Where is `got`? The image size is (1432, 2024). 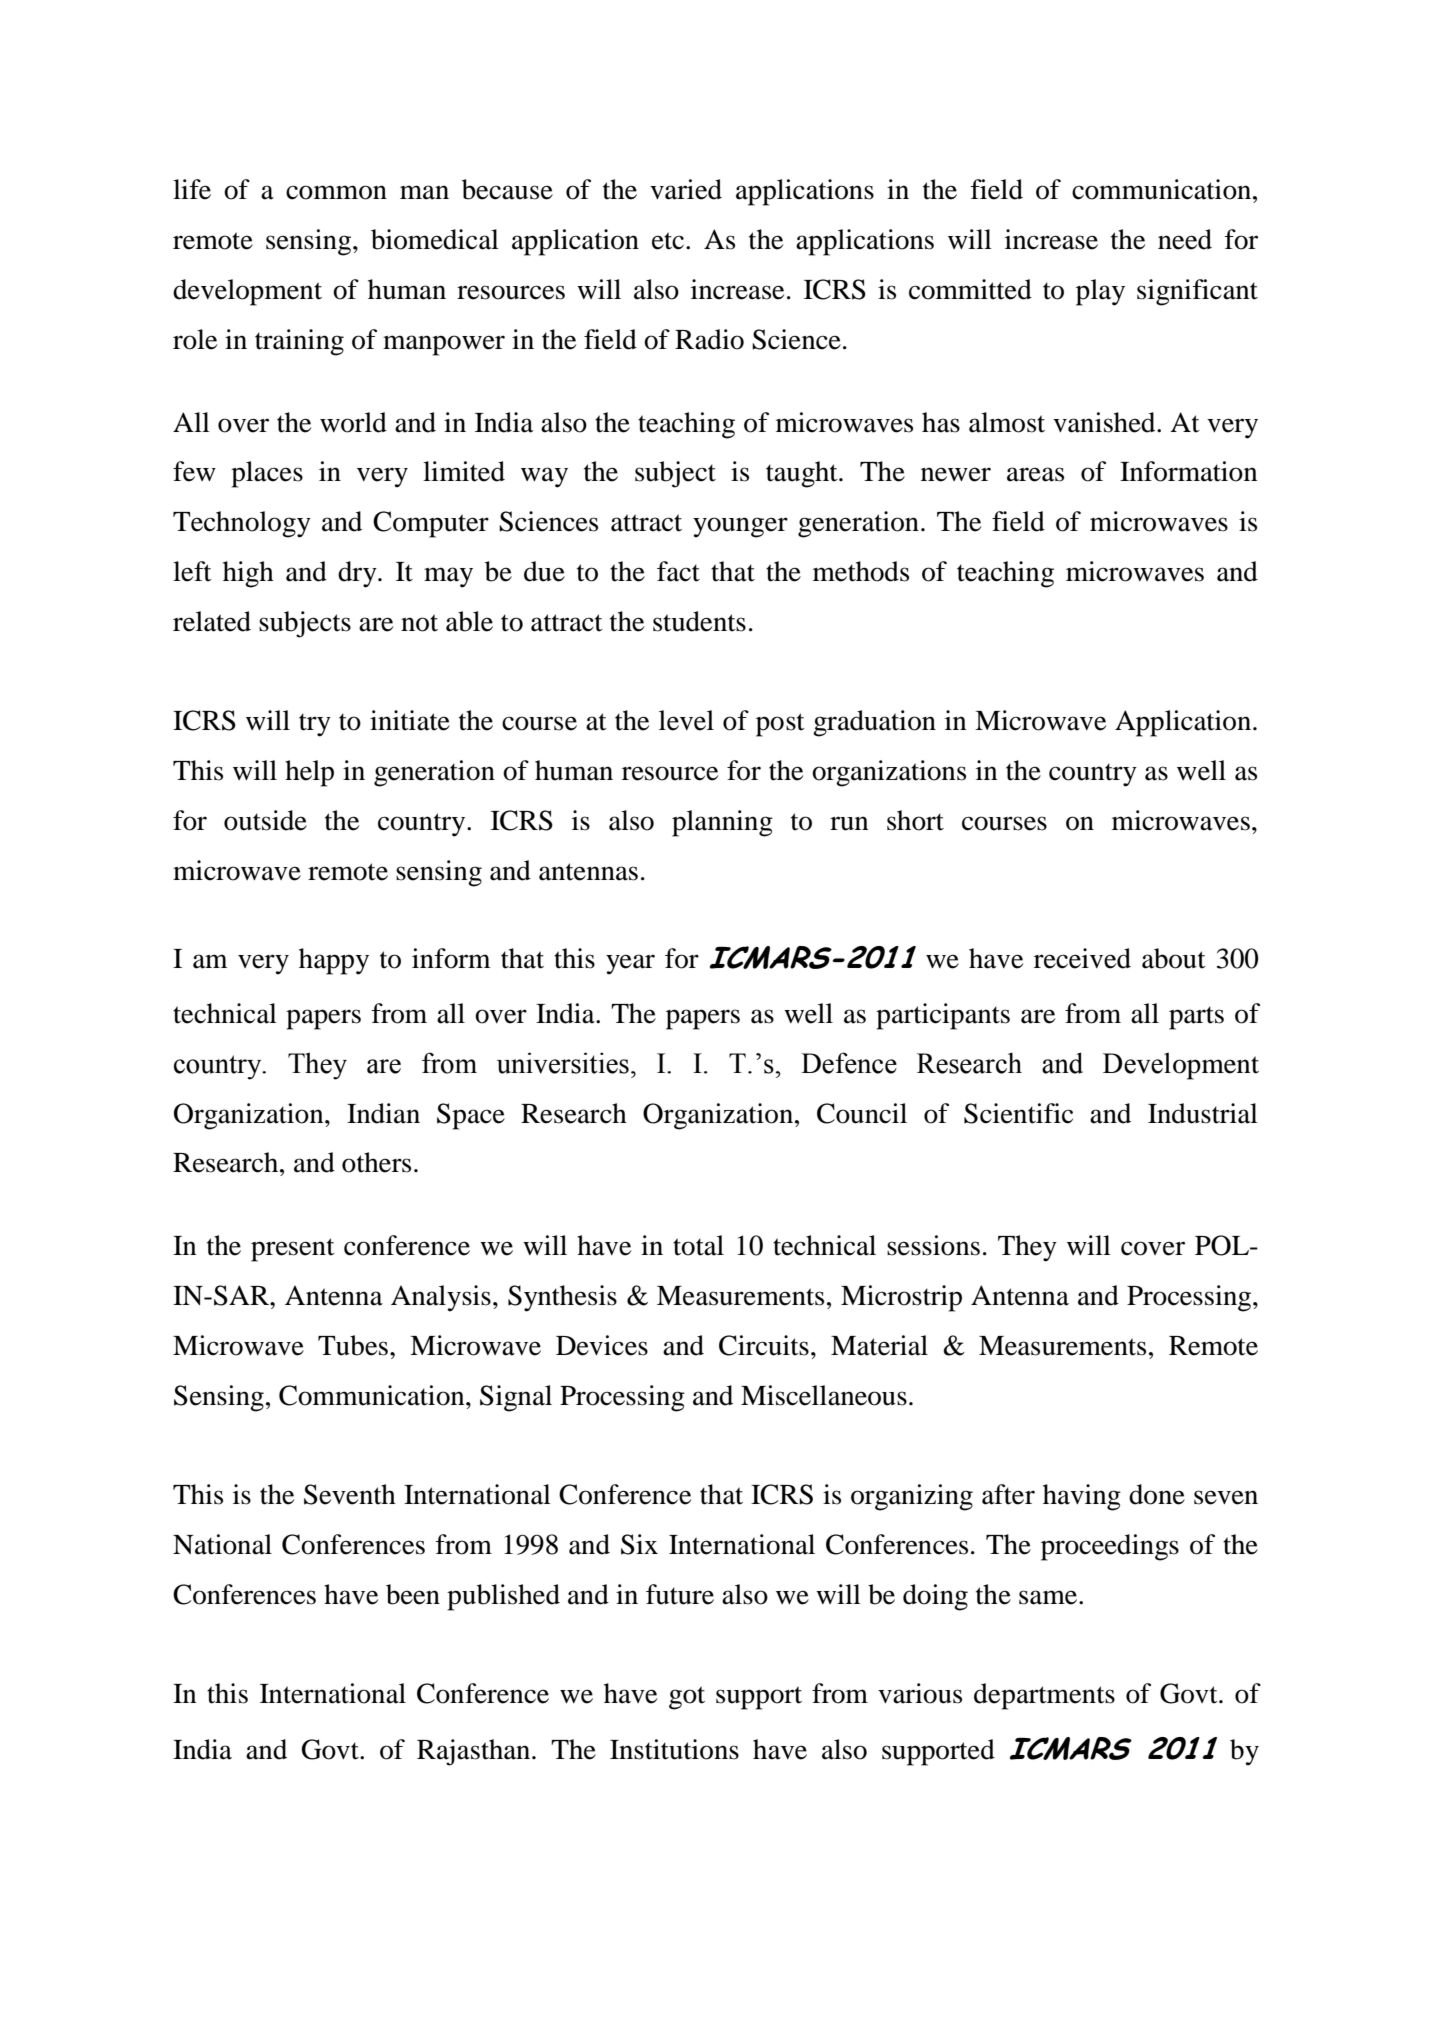 got is located at coordinates (687, 1698).
